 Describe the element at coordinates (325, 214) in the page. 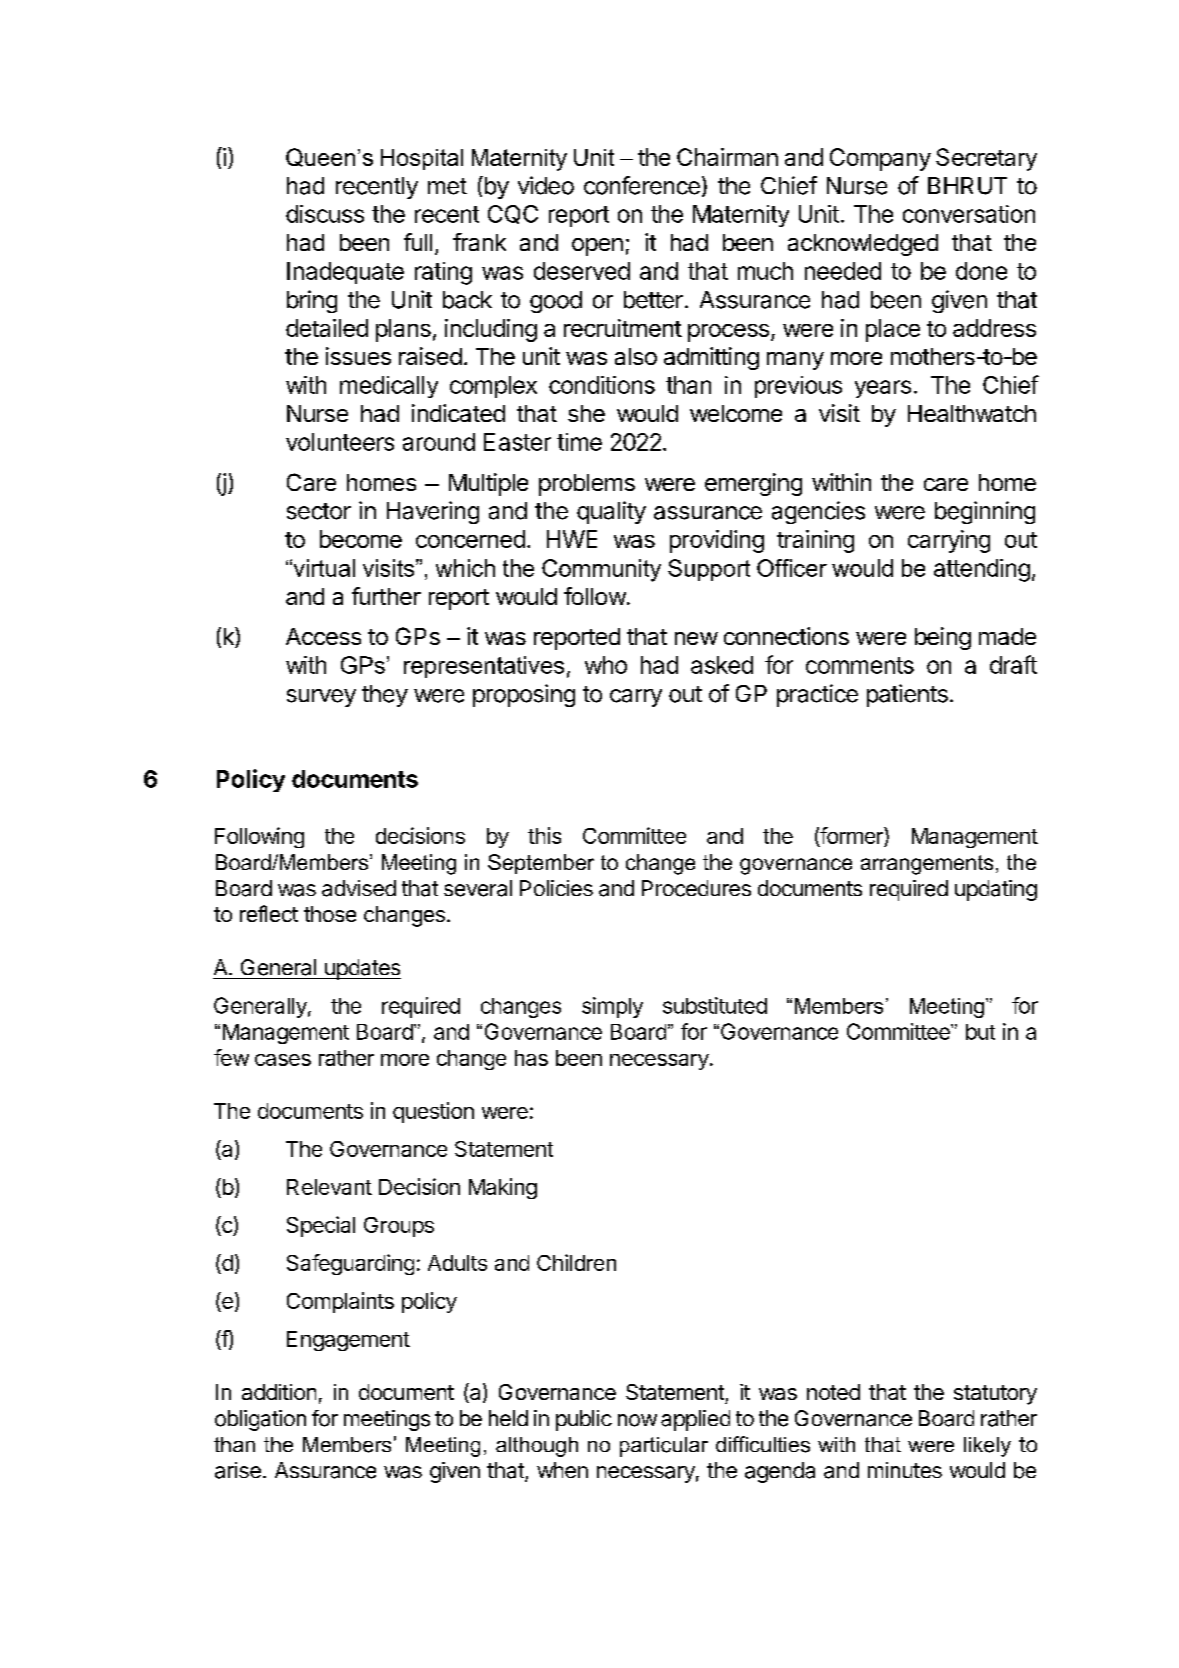

I see `discuss` at that location.
